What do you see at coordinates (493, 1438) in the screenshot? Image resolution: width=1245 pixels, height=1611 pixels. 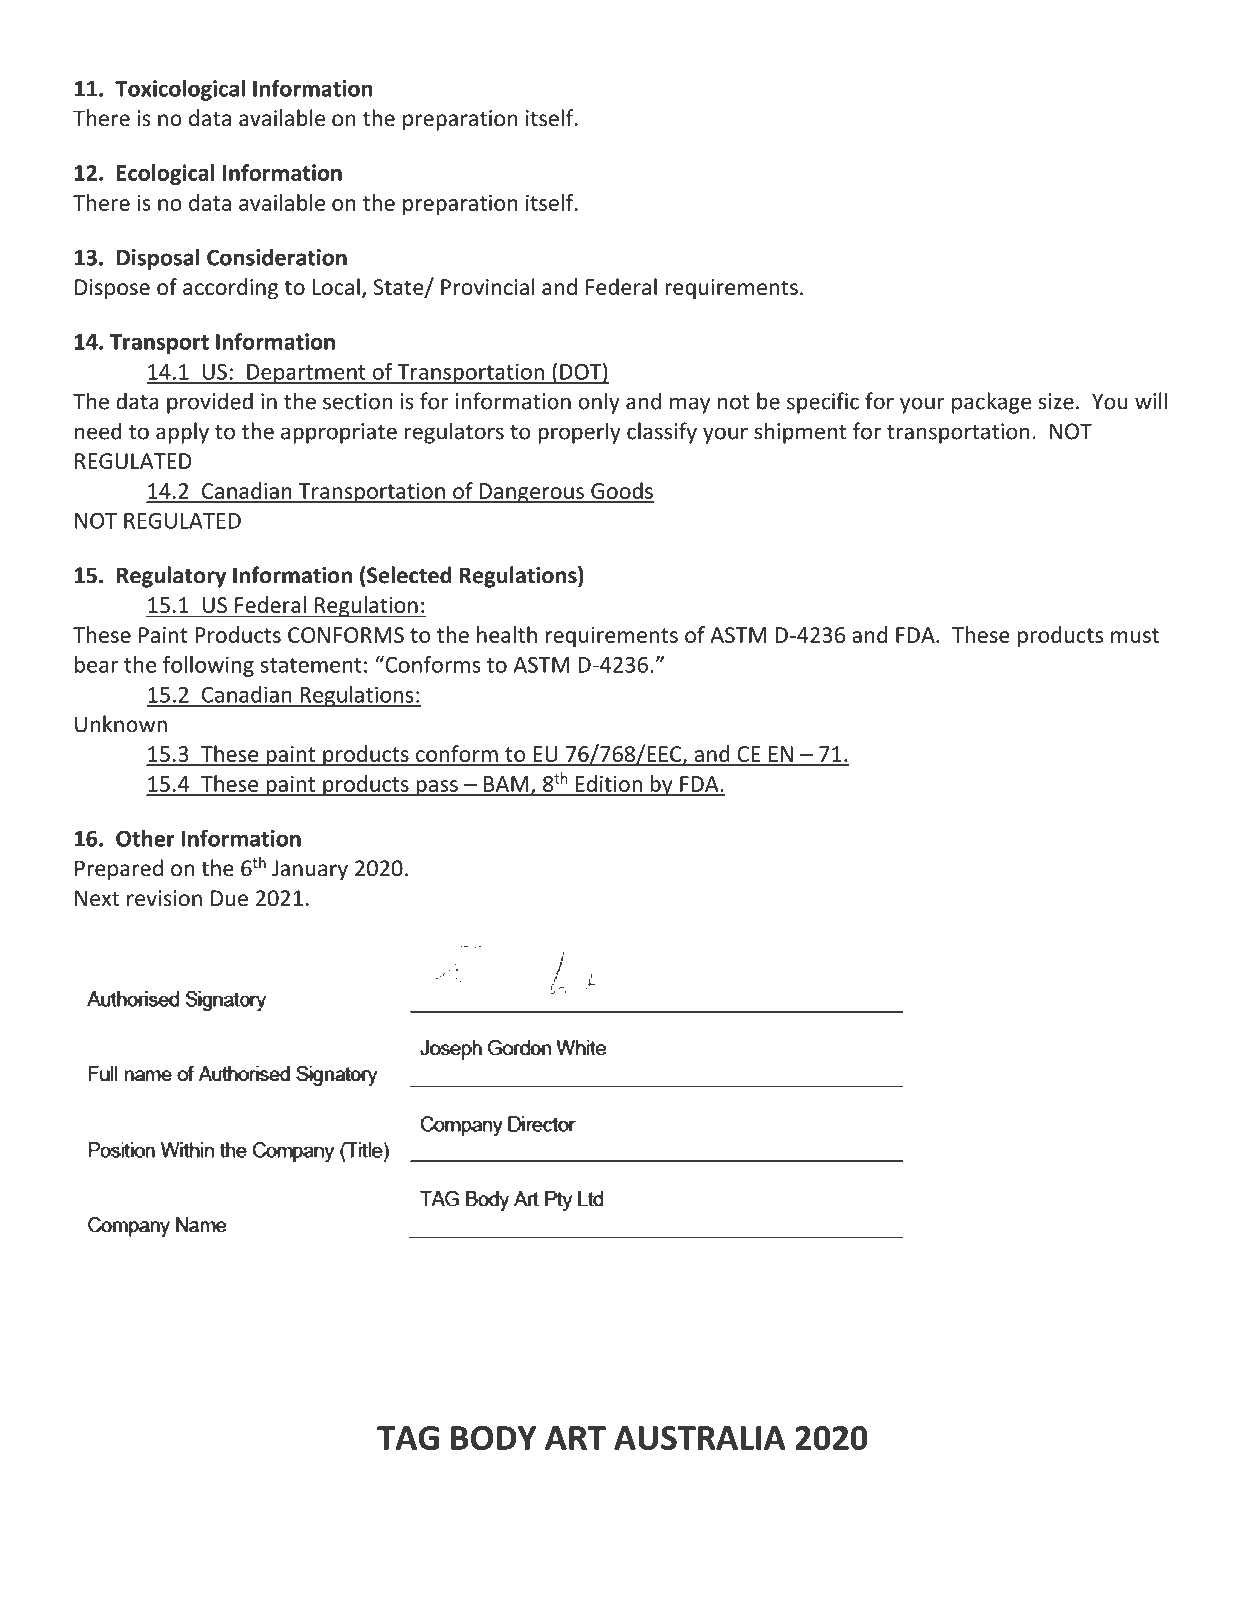 I see `BODY` at bounding box center [493, 1438].
